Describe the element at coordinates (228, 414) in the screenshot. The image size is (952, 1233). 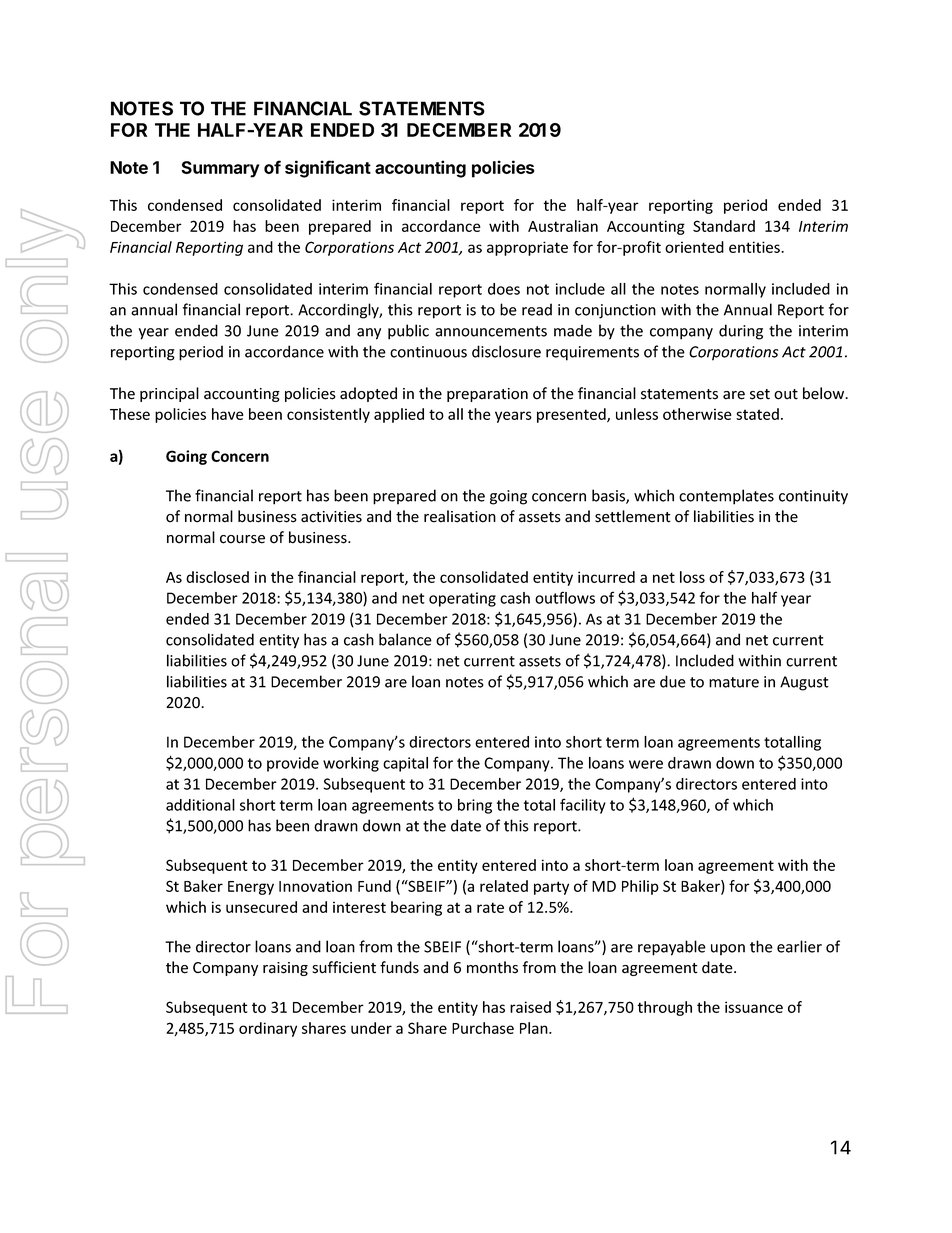
I see `have` at that location.
